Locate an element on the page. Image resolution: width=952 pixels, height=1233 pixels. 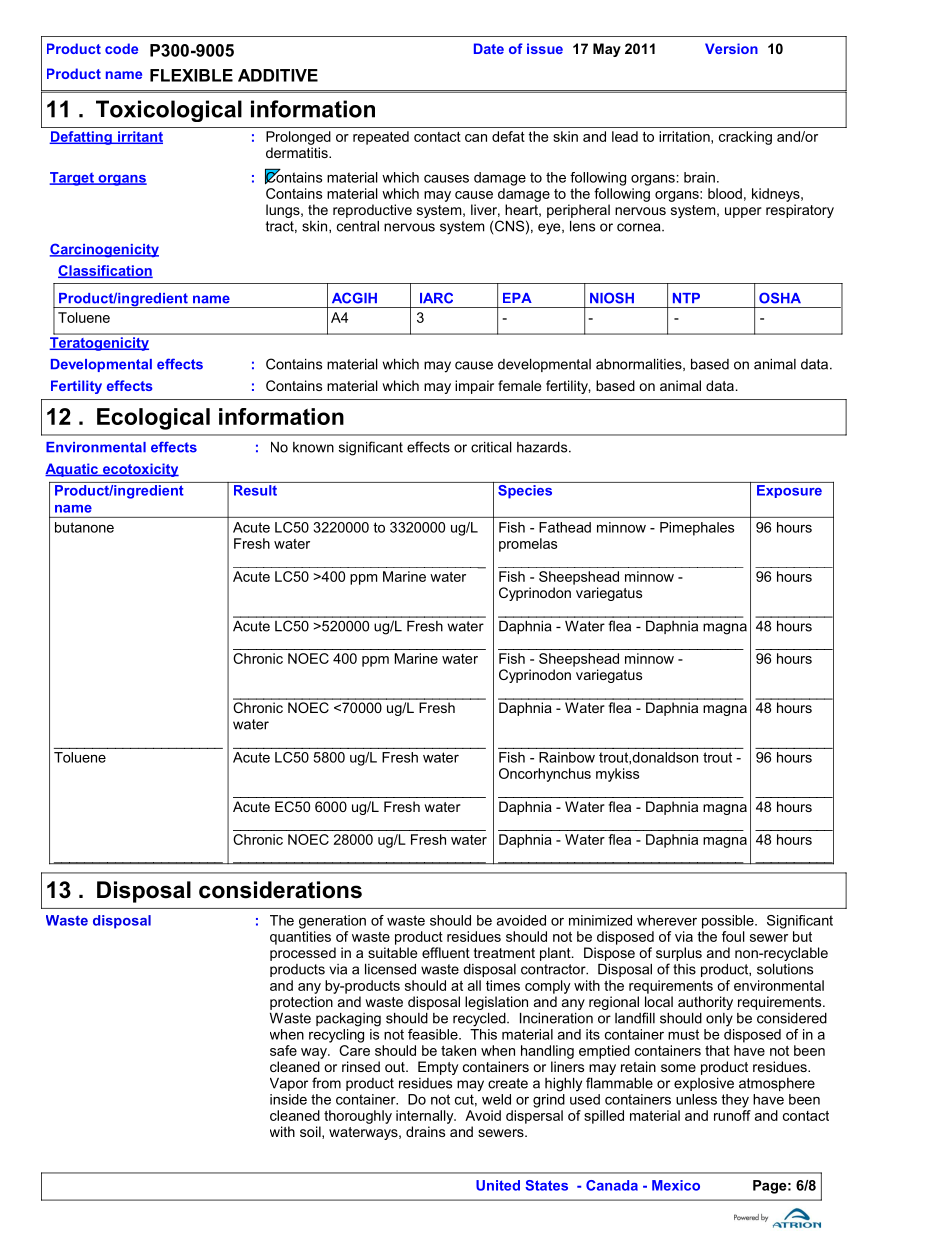
Date is located at coordinates (489, 48).
